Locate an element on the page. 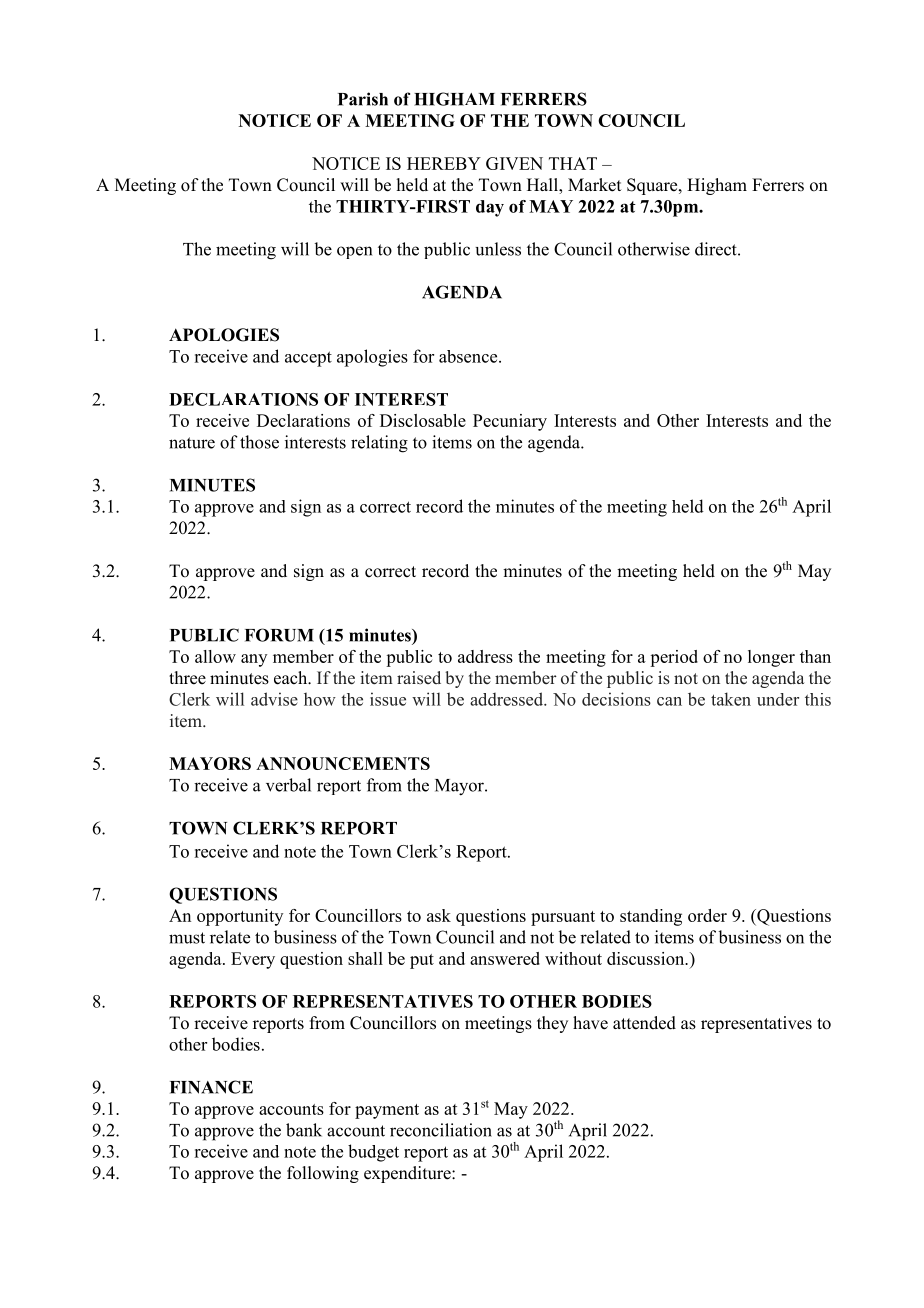 The height and width of the document is (1308, 924). reconciliation is located at coordinates (441, 1130).
